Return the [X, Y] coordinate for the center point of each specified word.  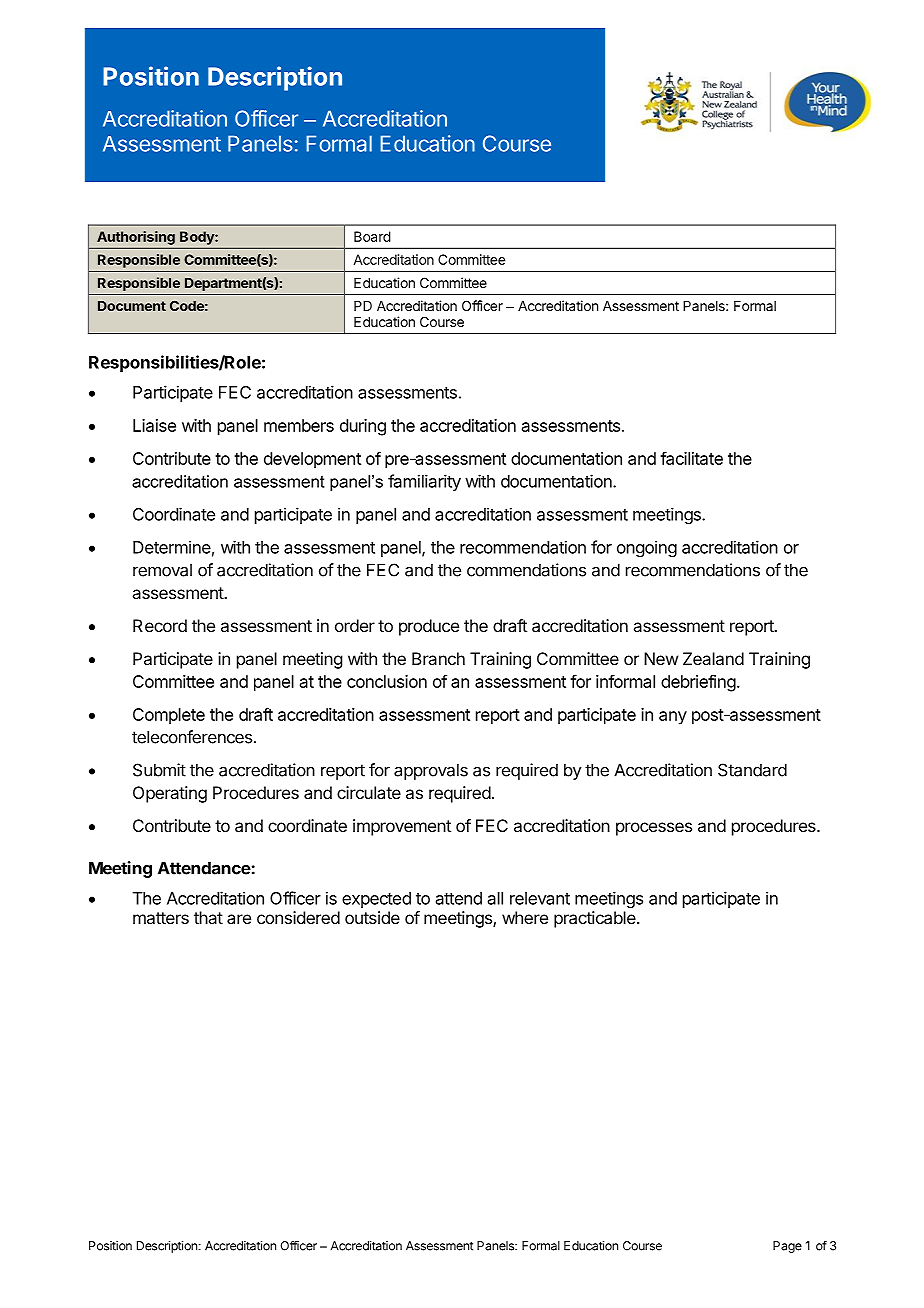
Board [372, 236]
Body [198, 238]
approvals [431, 771]
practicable [596, 919]
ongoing [647, 548]
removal [162, 570]
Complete [169, 716]
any [673, 718]
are [239, 919]
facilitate [691, 458]
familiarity [424, 482]
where [525, 917]
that [208, 917]
